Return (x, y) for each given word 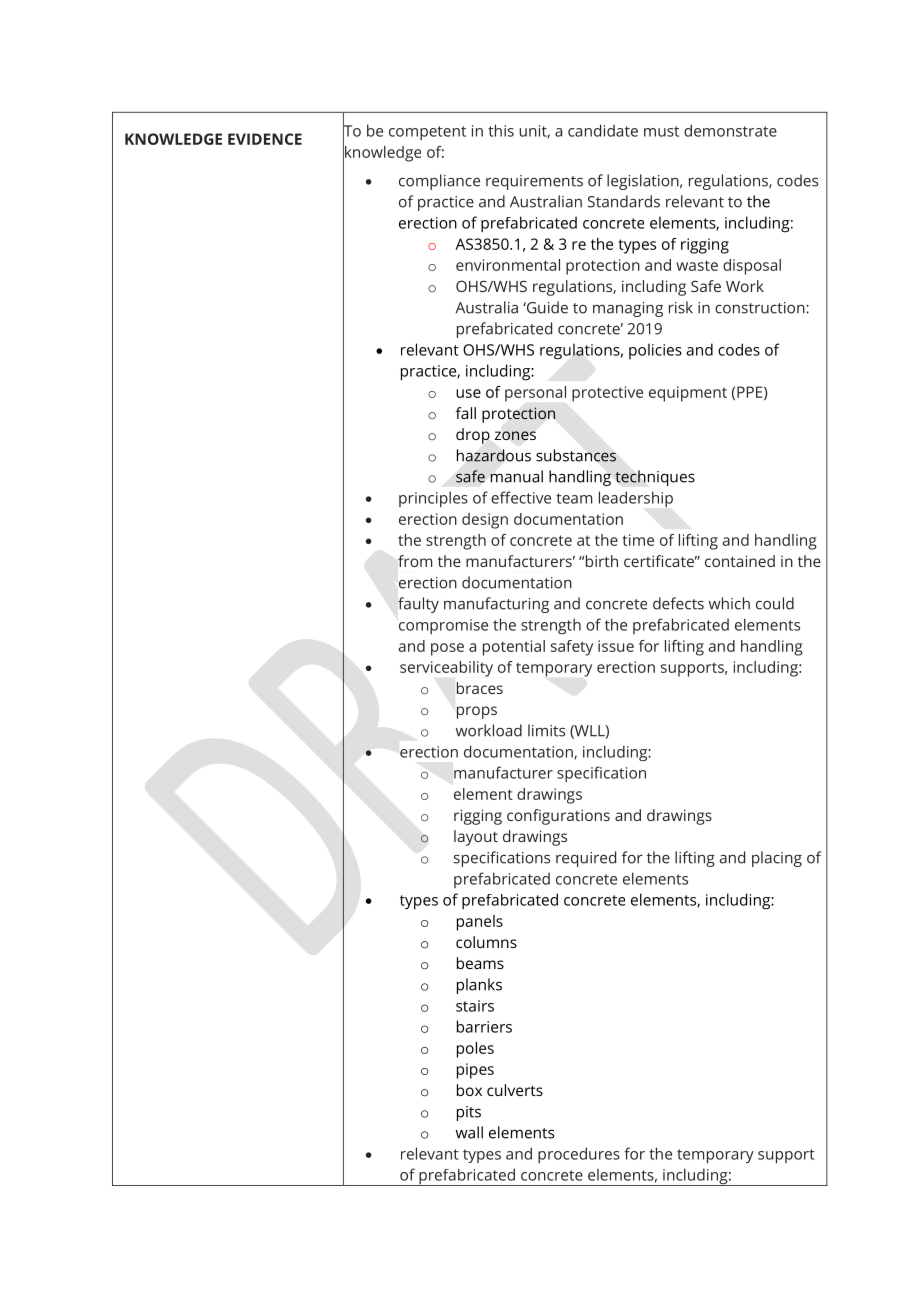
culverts (515, 1090)
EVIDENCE (265, 139)
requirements (534, 182)
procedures (579, 1155)
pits (469, 1113)
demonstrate (730, 130)
